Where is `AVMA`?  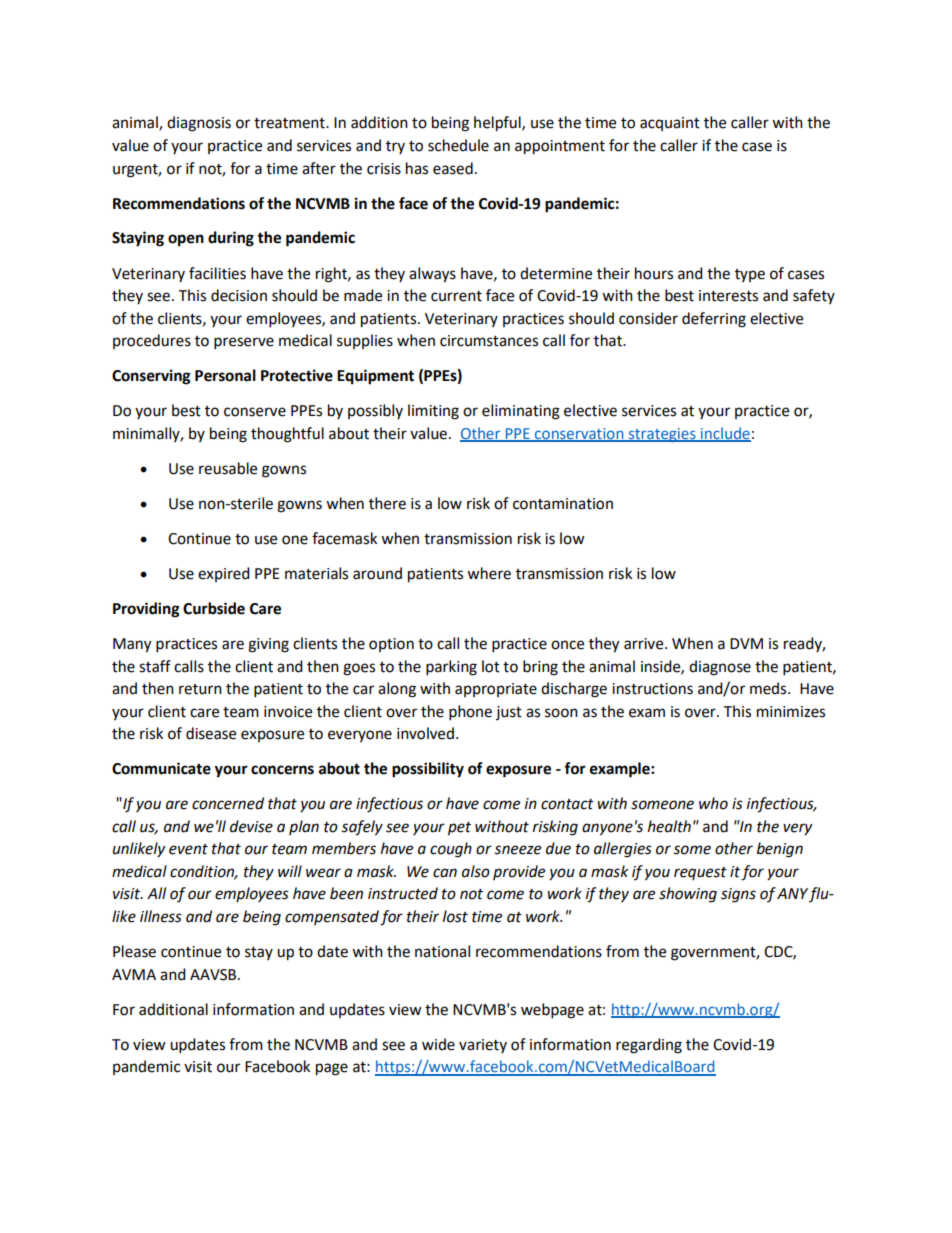
AVMA is located at coordinates (134, 974).
